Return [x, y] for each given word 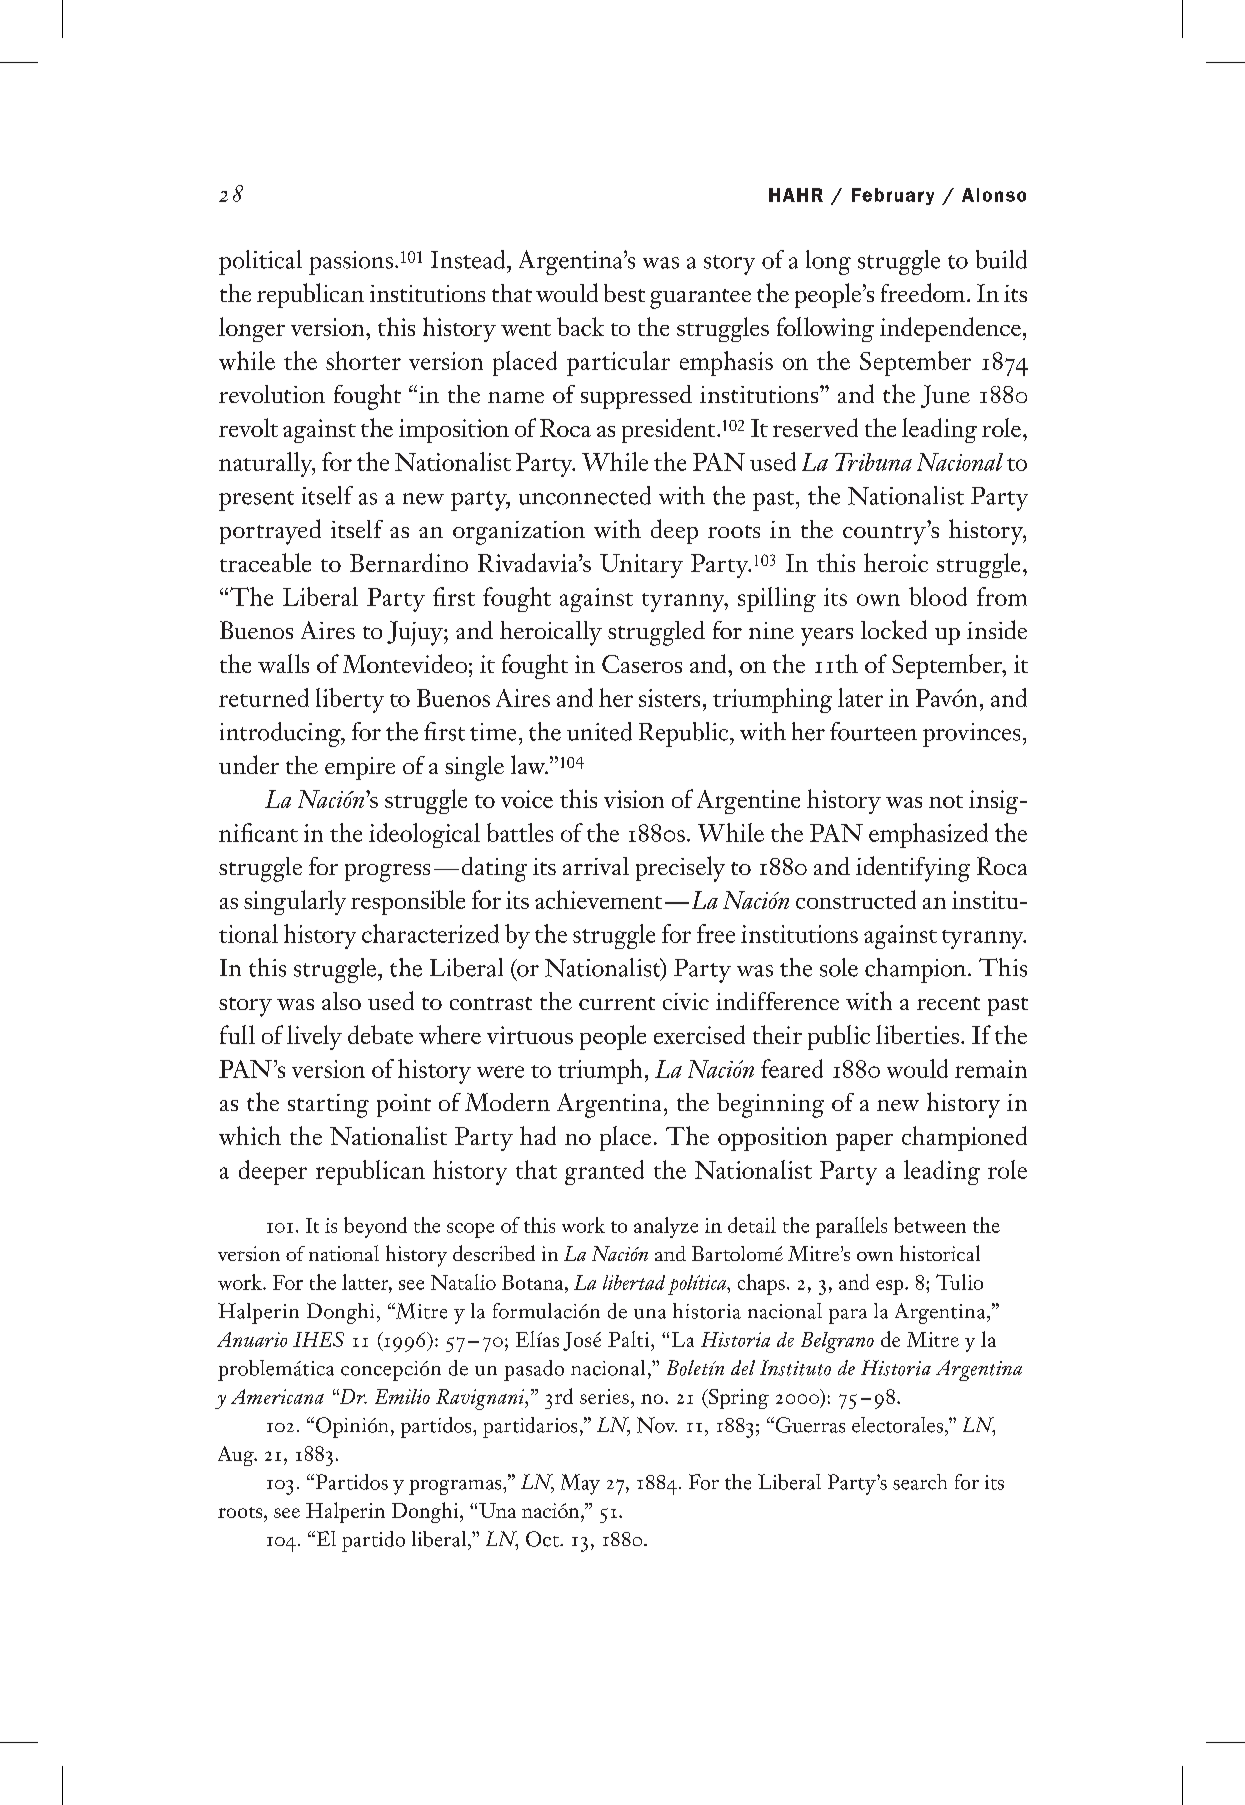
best [624, 293]
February [893, 196]
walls [283, 663]
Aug [237, 1456]
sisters [669, 698]
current [617, 1003]
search [920, 1482]
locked [894, 629]
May [580, 1484]
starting [328, 1106]
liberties [917, 1034]
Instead [469, 259]
